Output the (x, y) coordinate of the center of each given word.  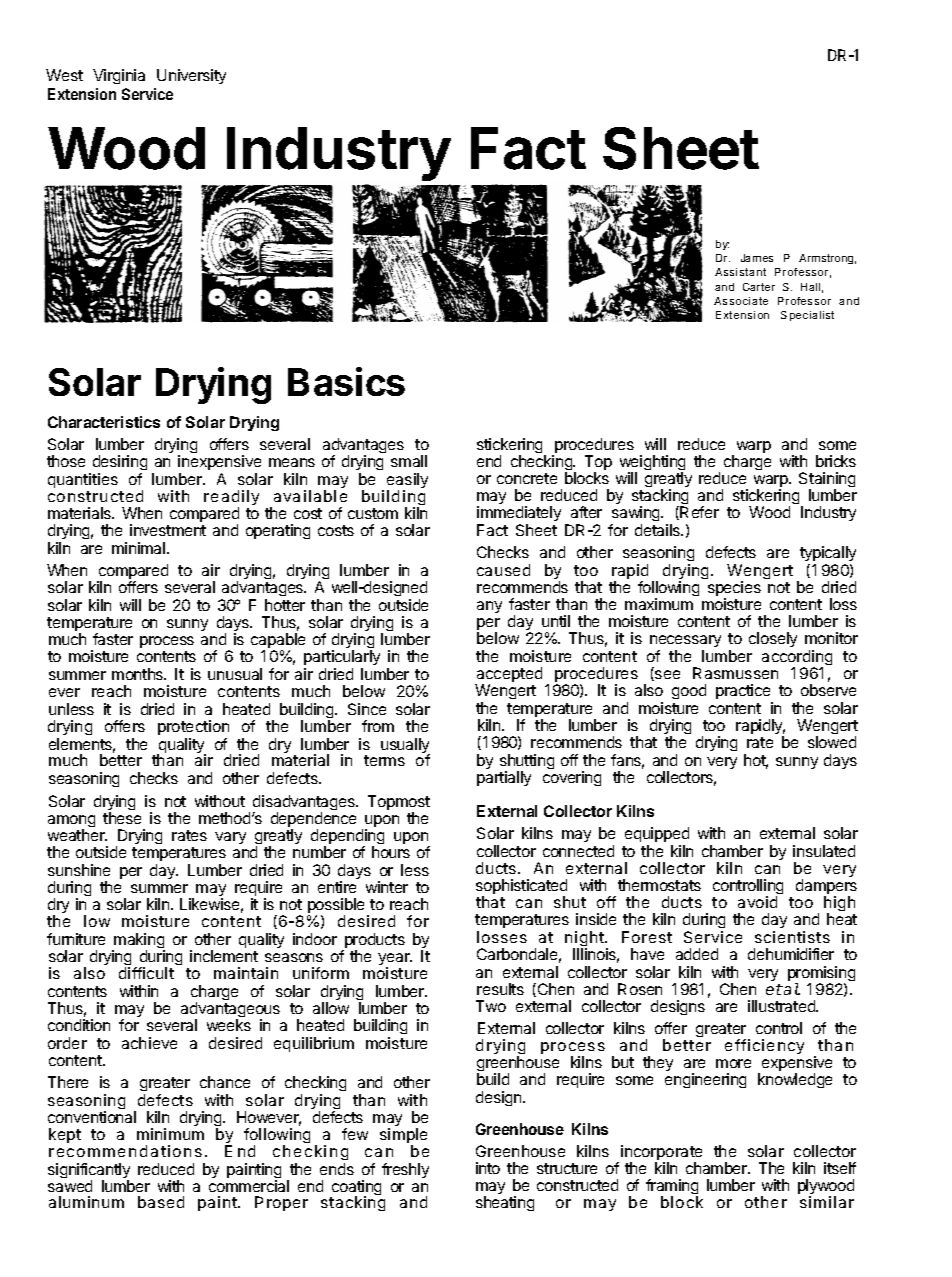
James (757, 258)
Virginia (119, 76)
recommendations (125, 1151)
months (139, 674)
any (489, 607)
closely (773, 639)
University (191, 76)
